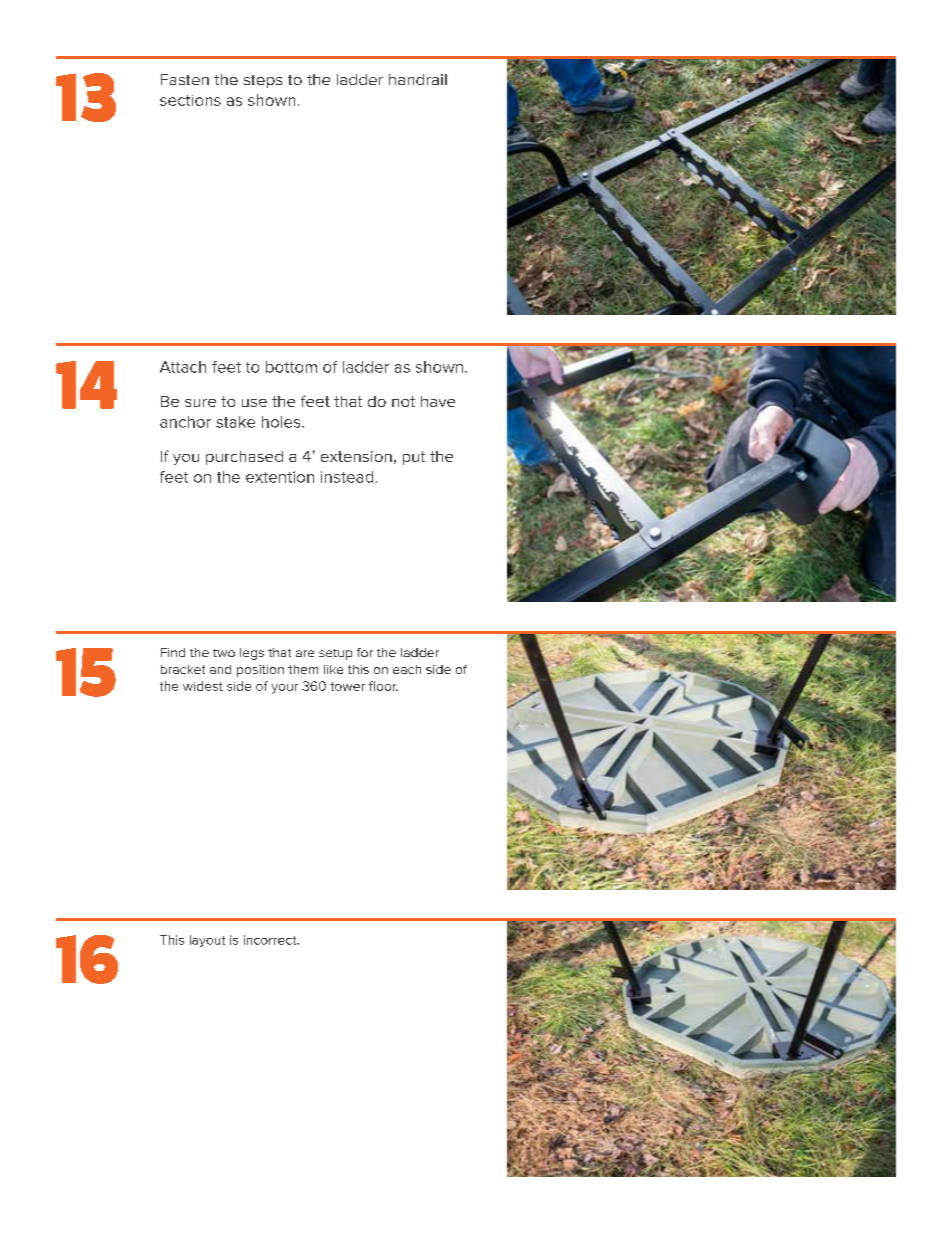  What do you see at coordinates (271, 940) in the image?
I see `incorrect` at bounding box center [271, 940].
